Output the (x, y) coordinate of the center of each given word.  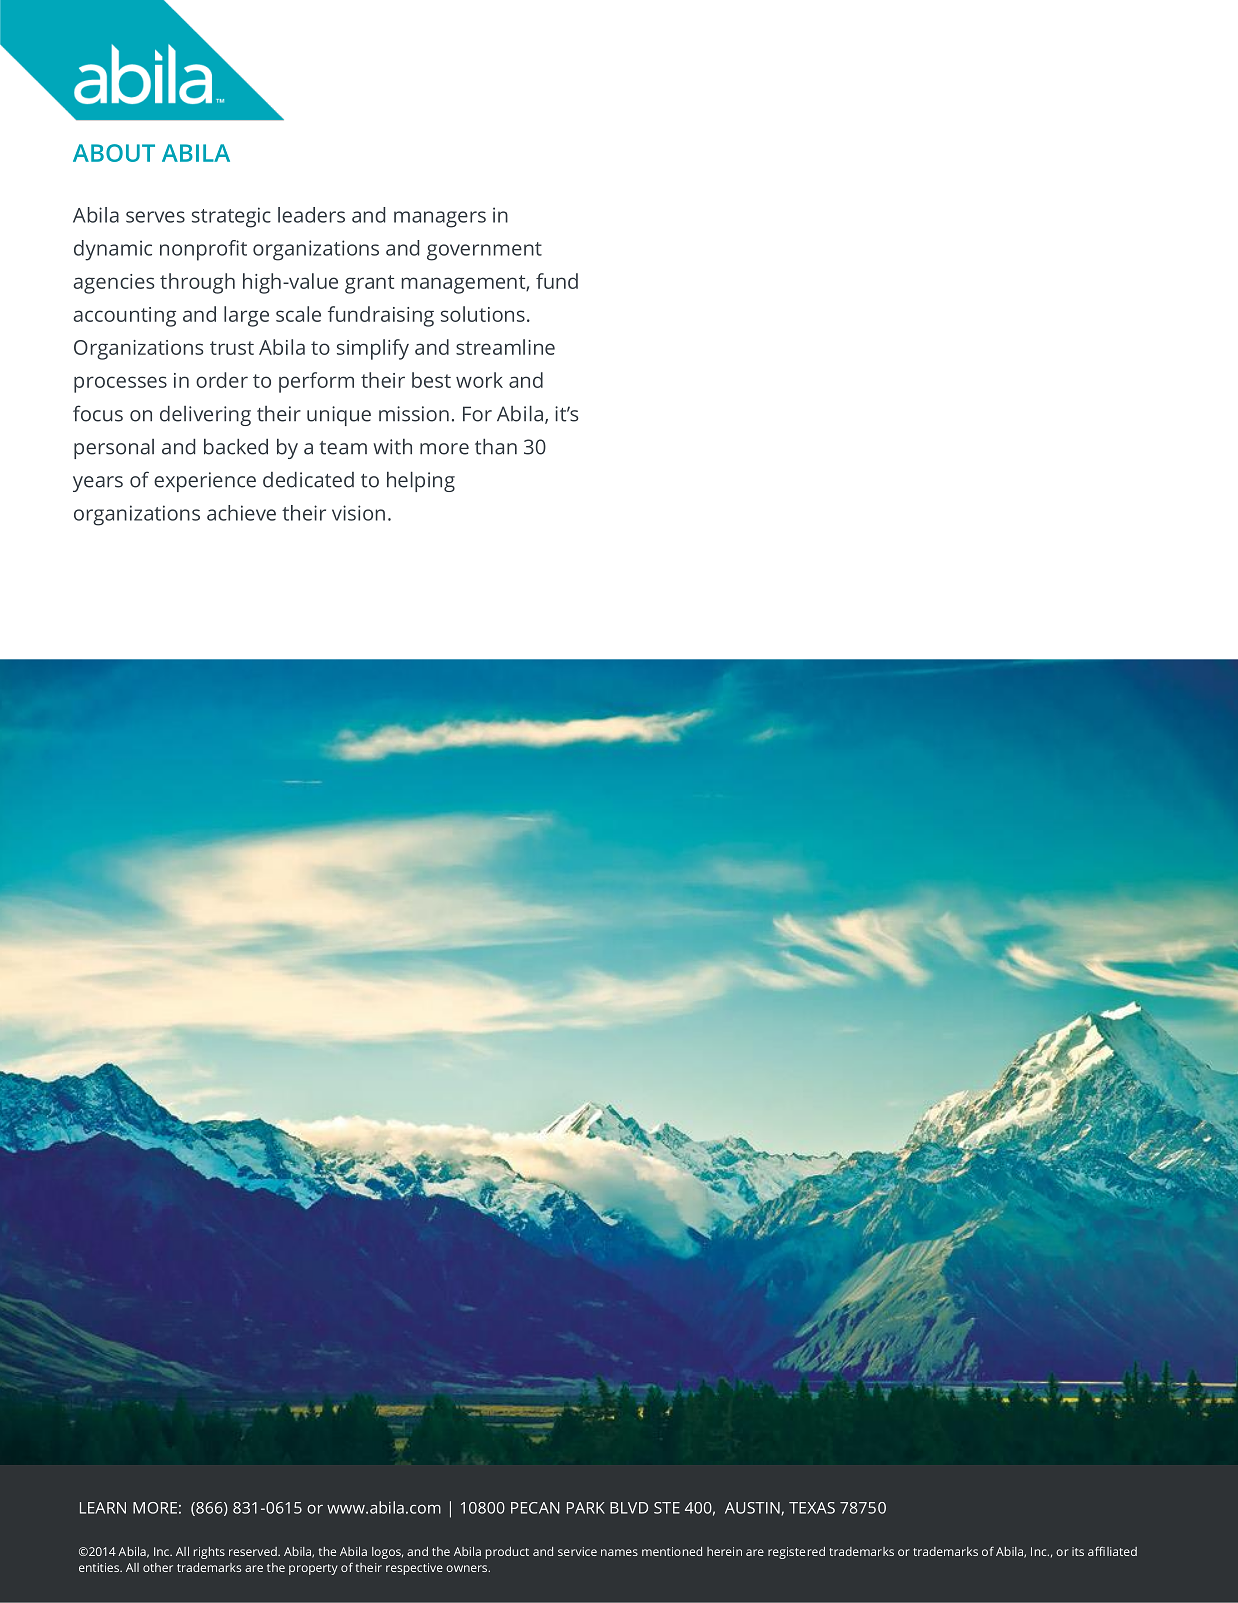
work (479, 380)
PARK (586, 1508)
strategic (231, 217)
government (484, 251)
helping (421, 482)
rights (209, 1553)
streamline (505, 347)
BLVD (629, 1508)
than (496, 447)
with (392, 447)
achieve (241, 513)
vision (358, 513)
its (1078, 1551)
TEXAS (812, 1508)
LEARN (103, 1508)
